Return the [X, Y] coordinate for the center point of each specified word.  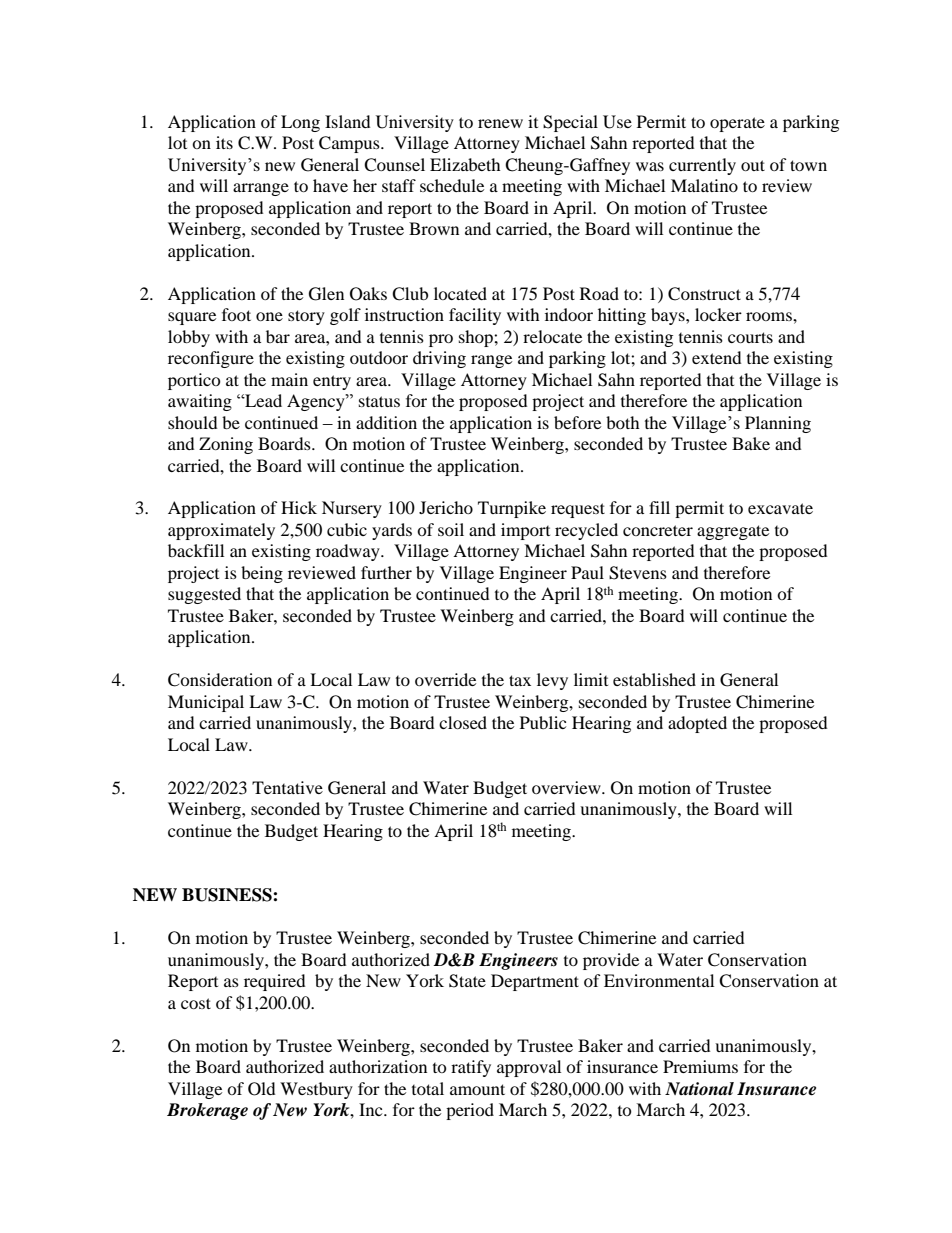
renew [500, 123]
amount [477, 1089]
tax [520, 680]
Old [261, 1089]
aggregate [733, 532]
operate [737, 124]
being [262, 574]
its [224, 142]
